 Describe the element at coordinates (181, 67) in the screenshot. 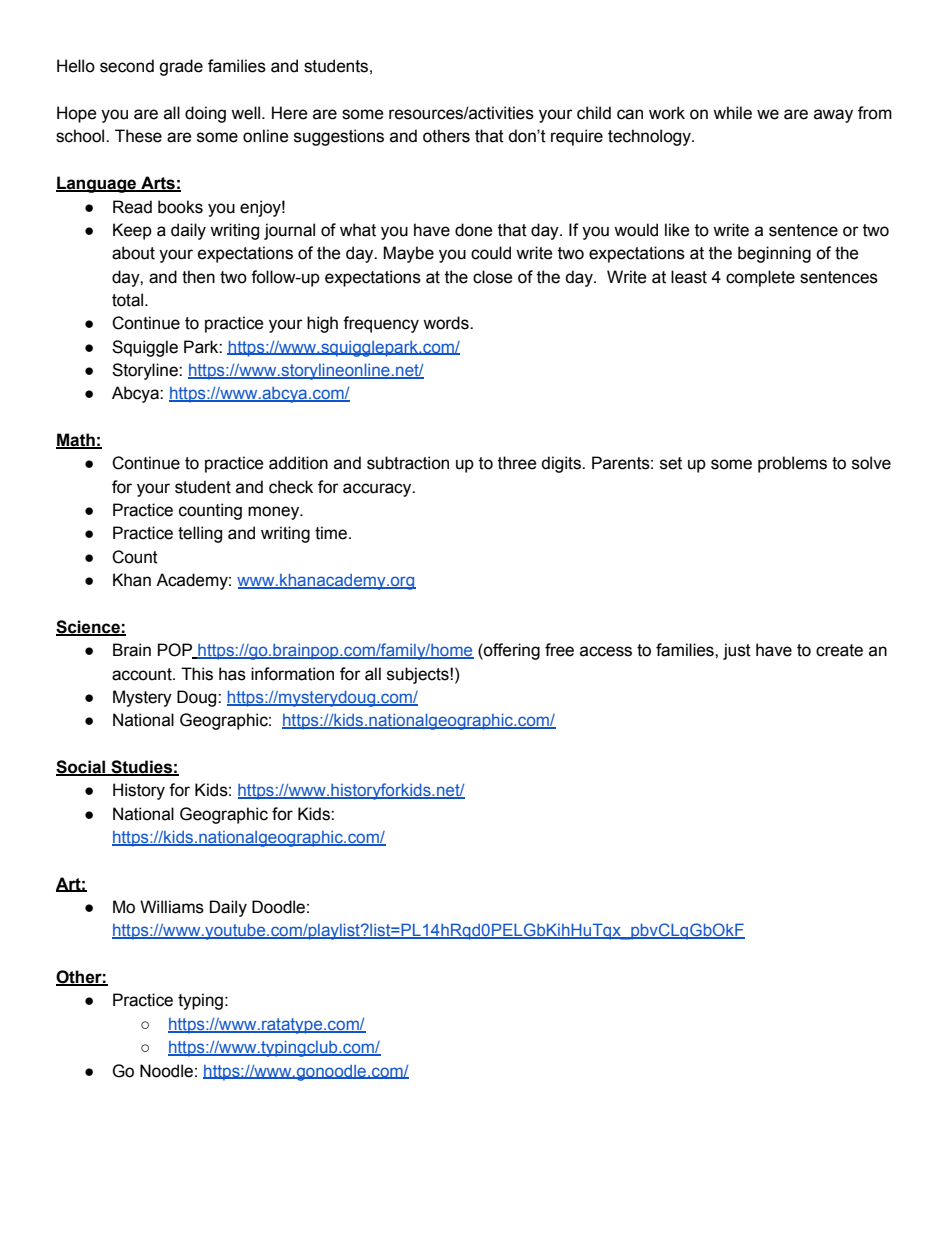

I see `grade` at that location.
